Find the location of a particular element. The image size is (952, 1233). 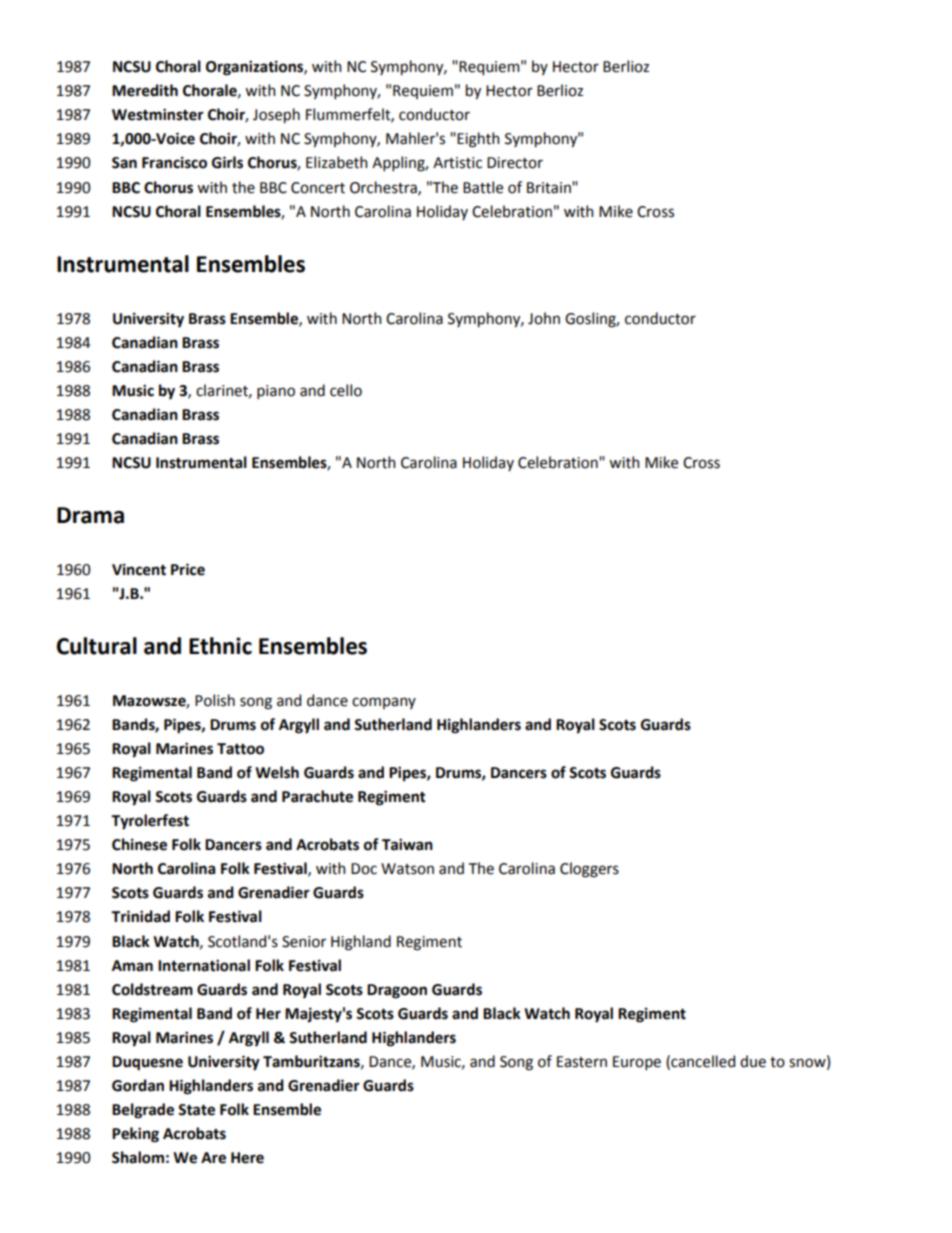

John is located at coordinates (544, 318).
